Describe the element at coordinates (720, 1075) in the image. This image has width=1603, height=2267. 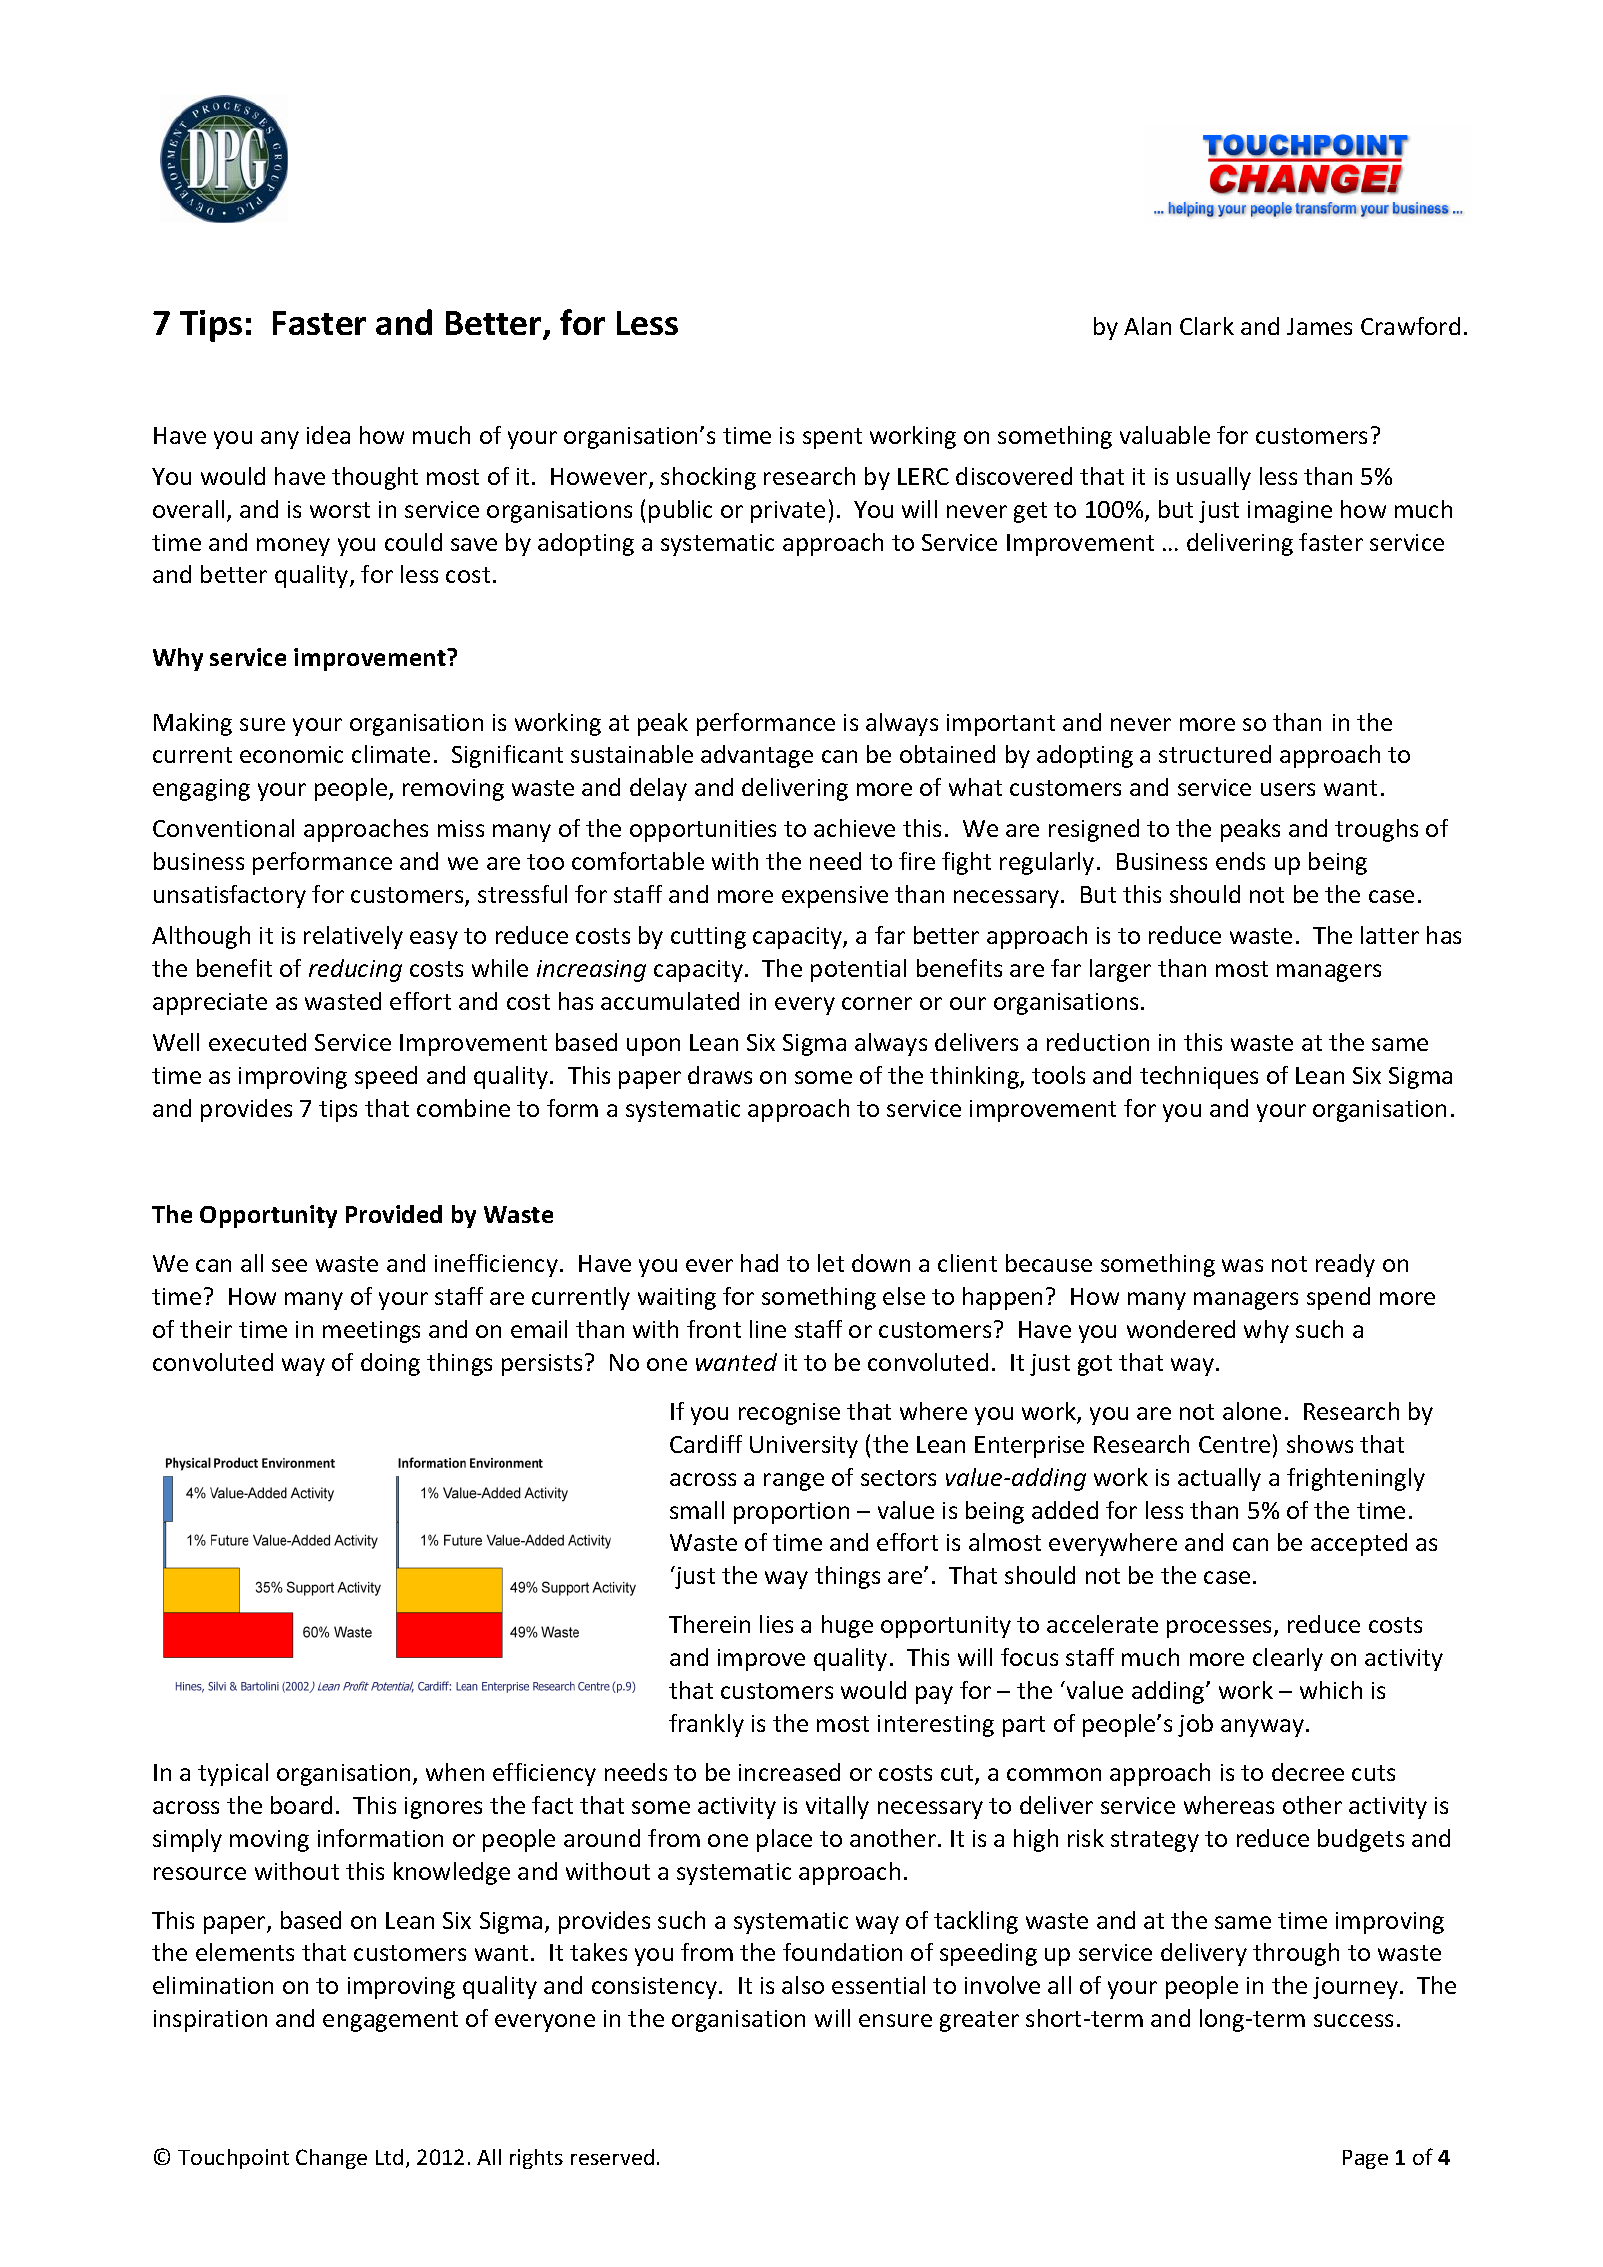
I see `draws` at that location.
